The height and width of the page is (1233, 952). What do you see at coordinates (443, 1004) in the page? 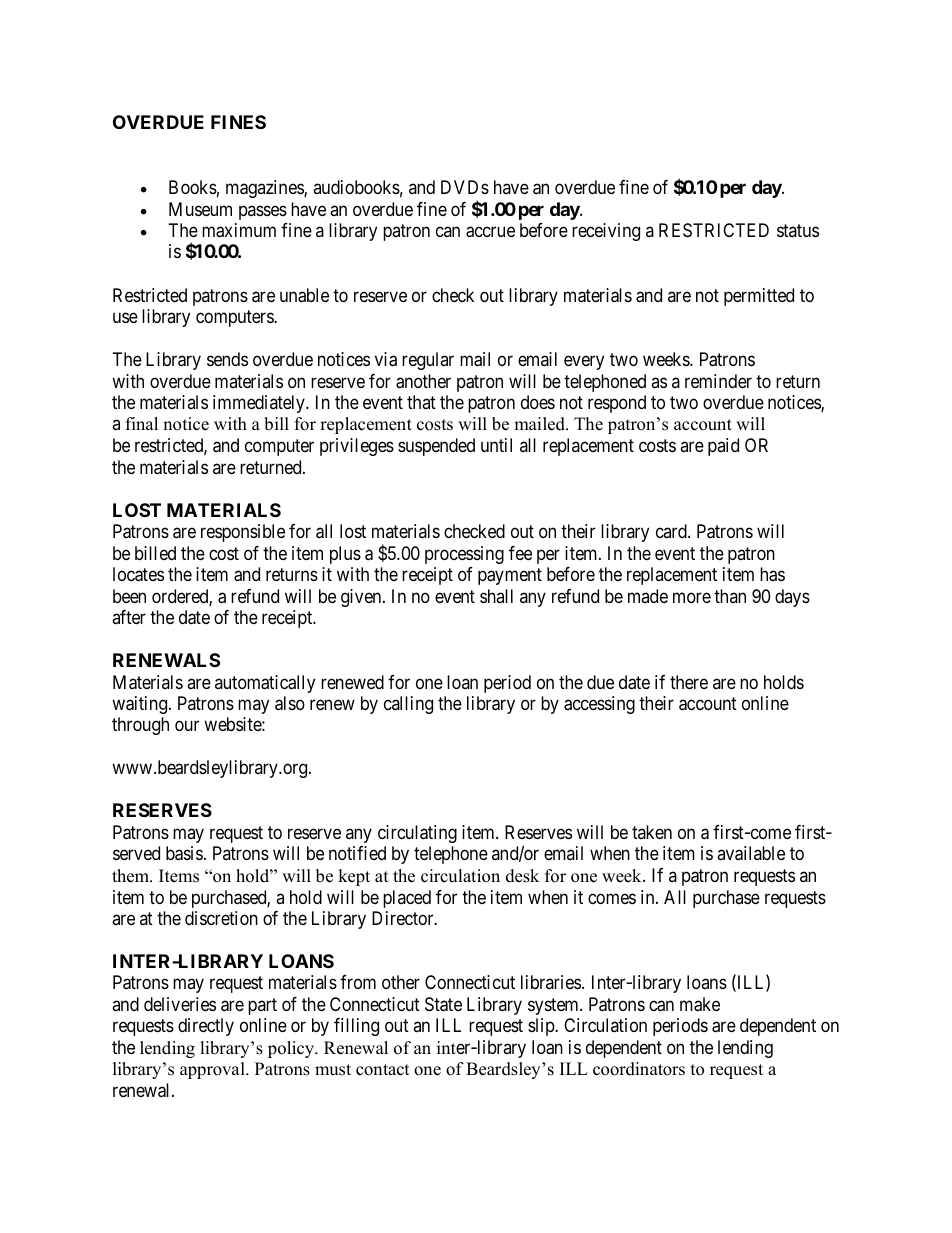
I see `State` at bounding box center [443, 1004].
